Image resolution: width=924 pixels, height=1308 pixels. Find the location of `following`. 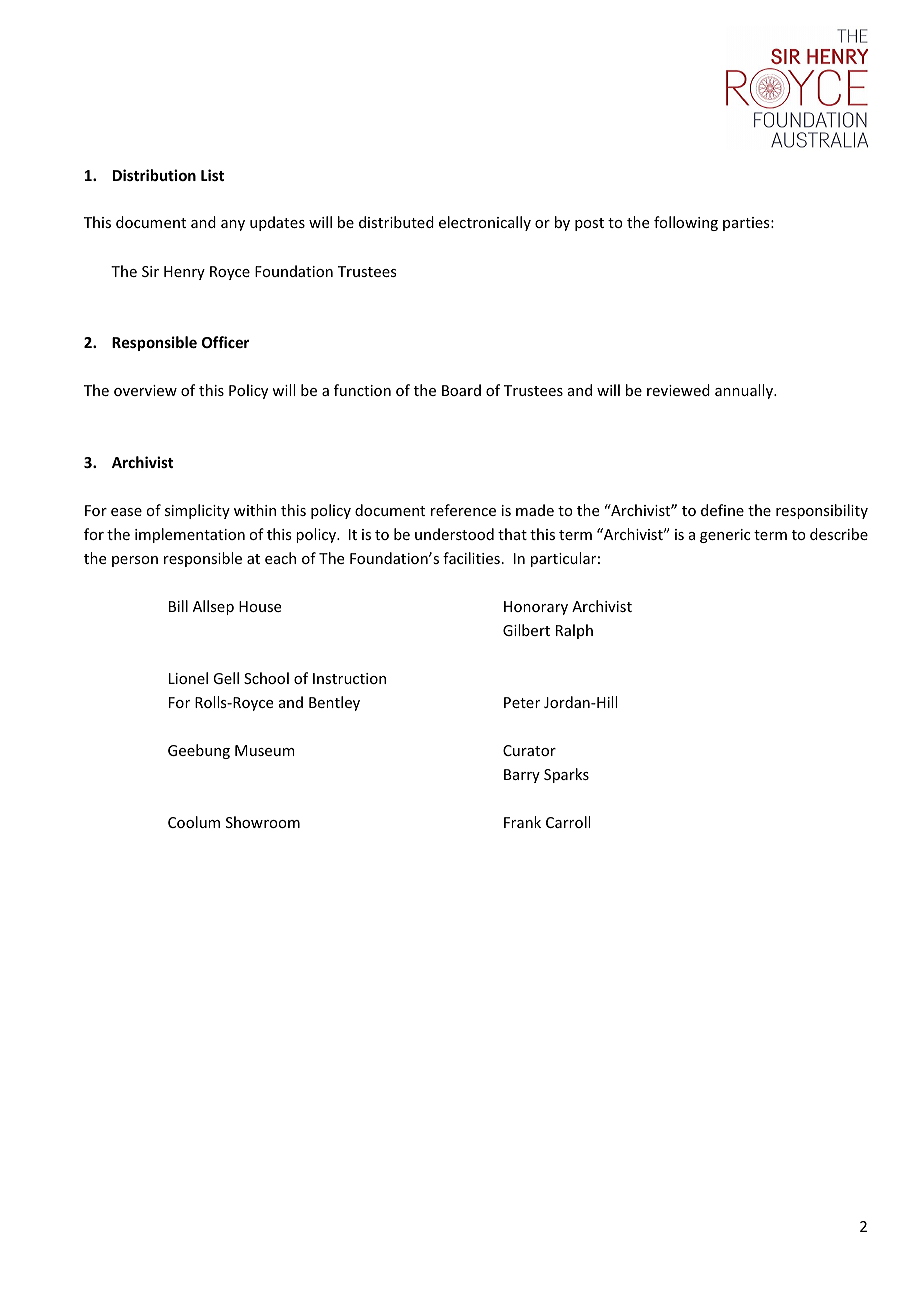

following is located at coordinates (686, 223).
